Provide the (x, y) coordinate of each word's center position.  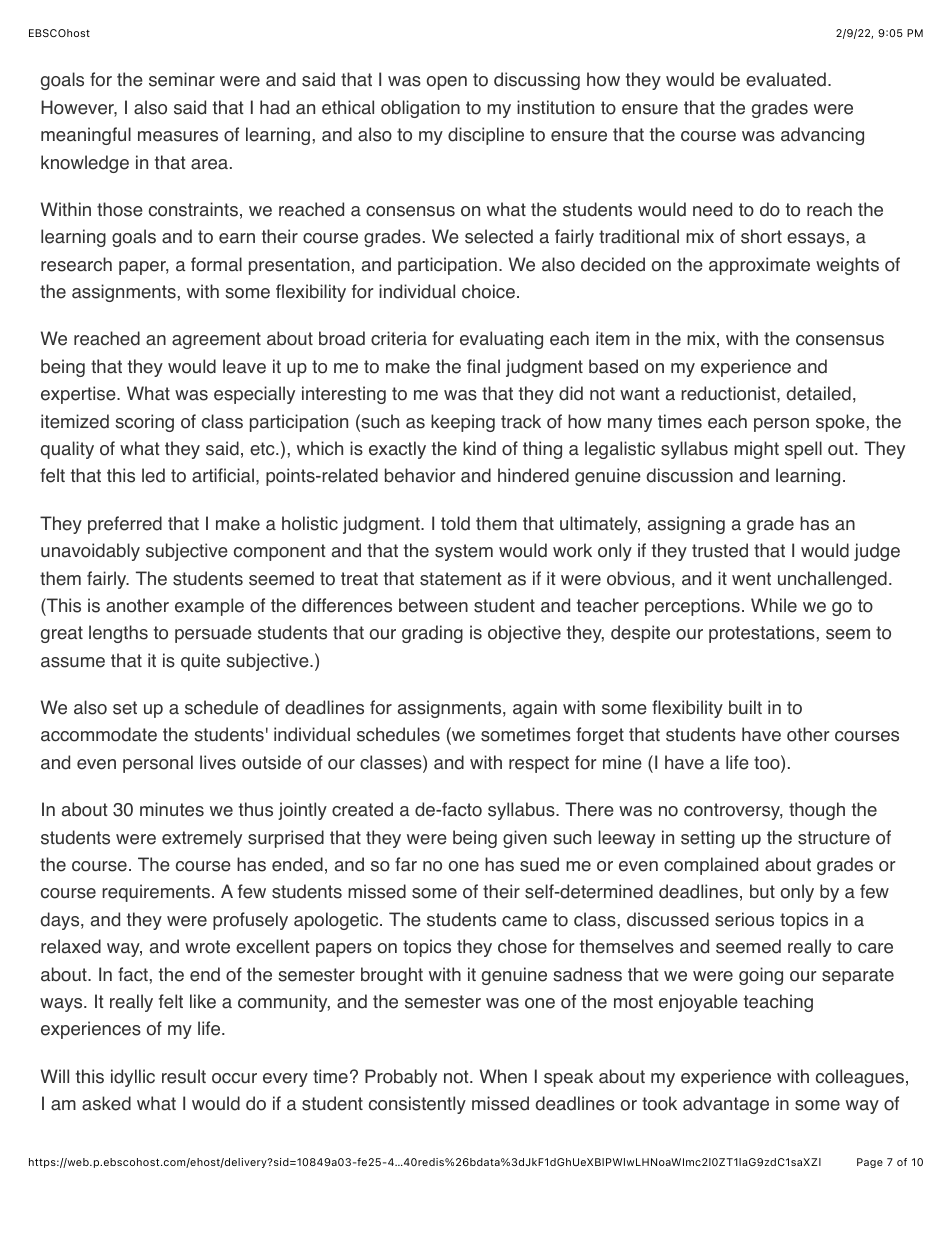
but (762, 891)
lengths (118, 634)
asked (106, 1103)
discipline (486, 136)
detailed (819, 393)
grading (432, 634)
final (483, 366)
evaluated (786, 79)
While (774, 605)
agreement (216, 340)
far (406, 864)
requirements (156, 893)
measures (178, 136)
